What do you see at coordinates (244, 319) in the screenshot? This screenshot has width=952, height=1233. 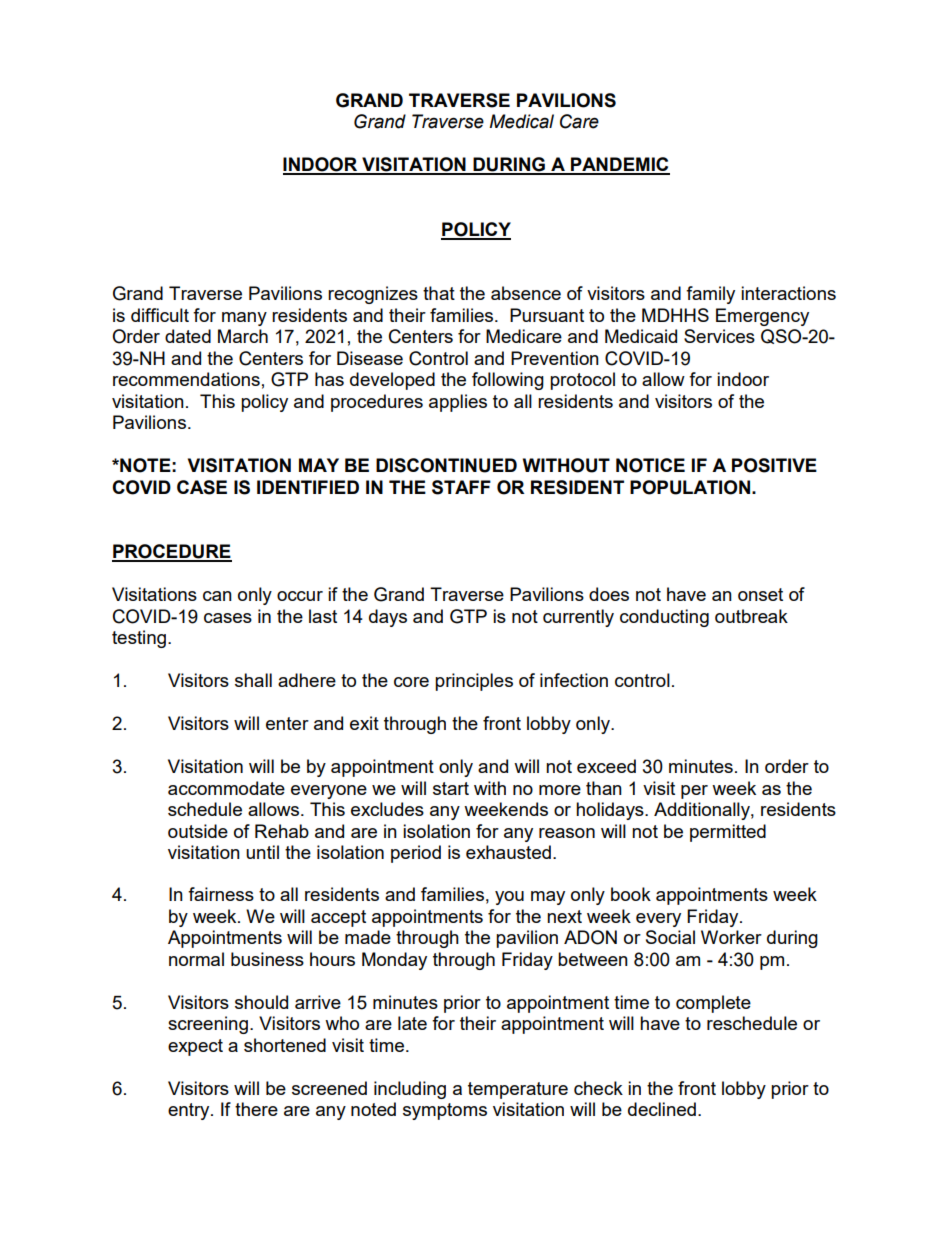 I see `many` at bounding box center [244, 319].
